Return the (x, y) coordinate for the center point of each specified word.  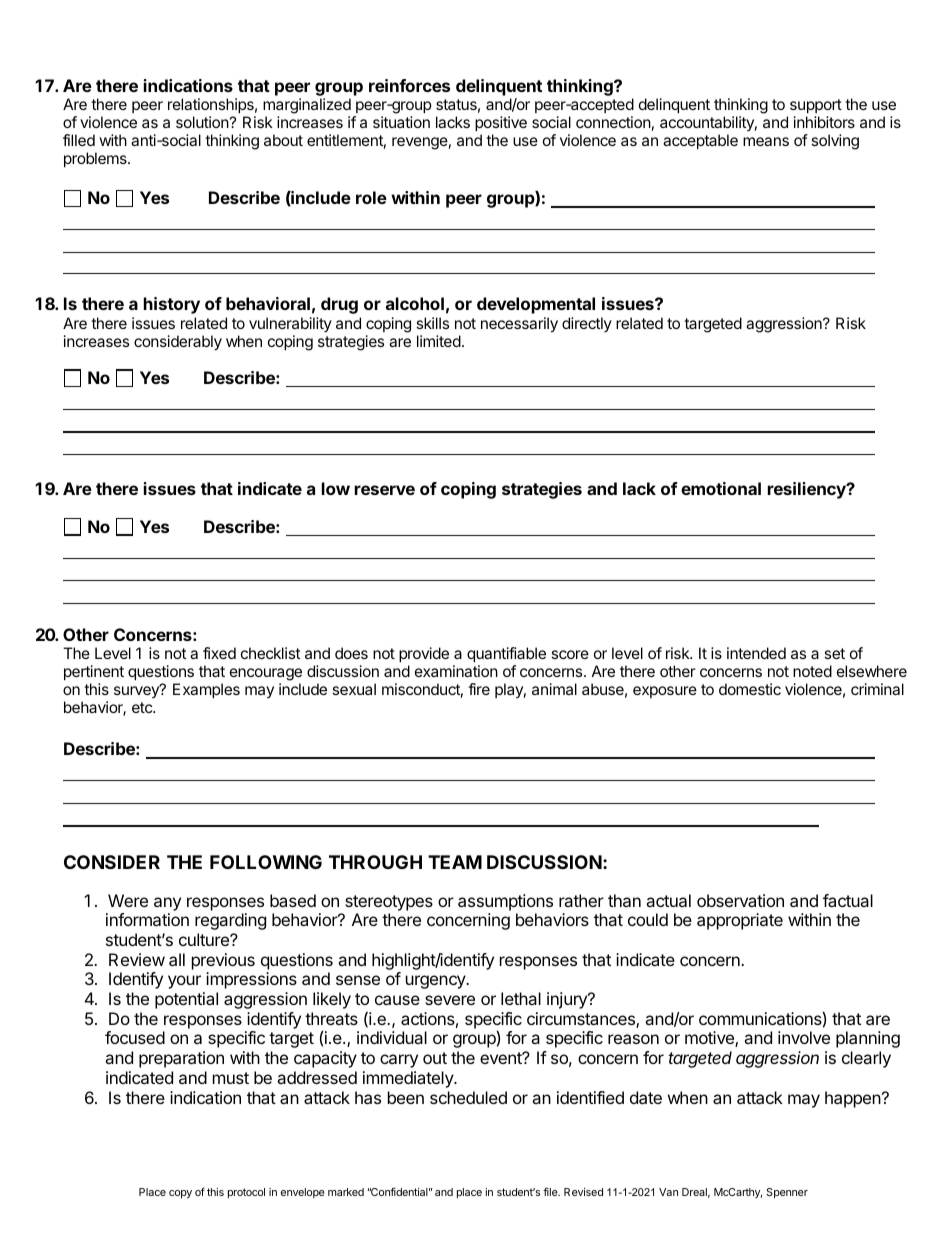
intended (756, 653)
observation (740, 900)
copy (180, 1194)
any (167, 904)
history (172, 305)
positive (501, 125)
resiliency (808, 490)
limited (439, 341)
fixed (219, 653)
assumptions (505, 902)
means (766, 141)
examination (456, 671)
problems (96, 159)
